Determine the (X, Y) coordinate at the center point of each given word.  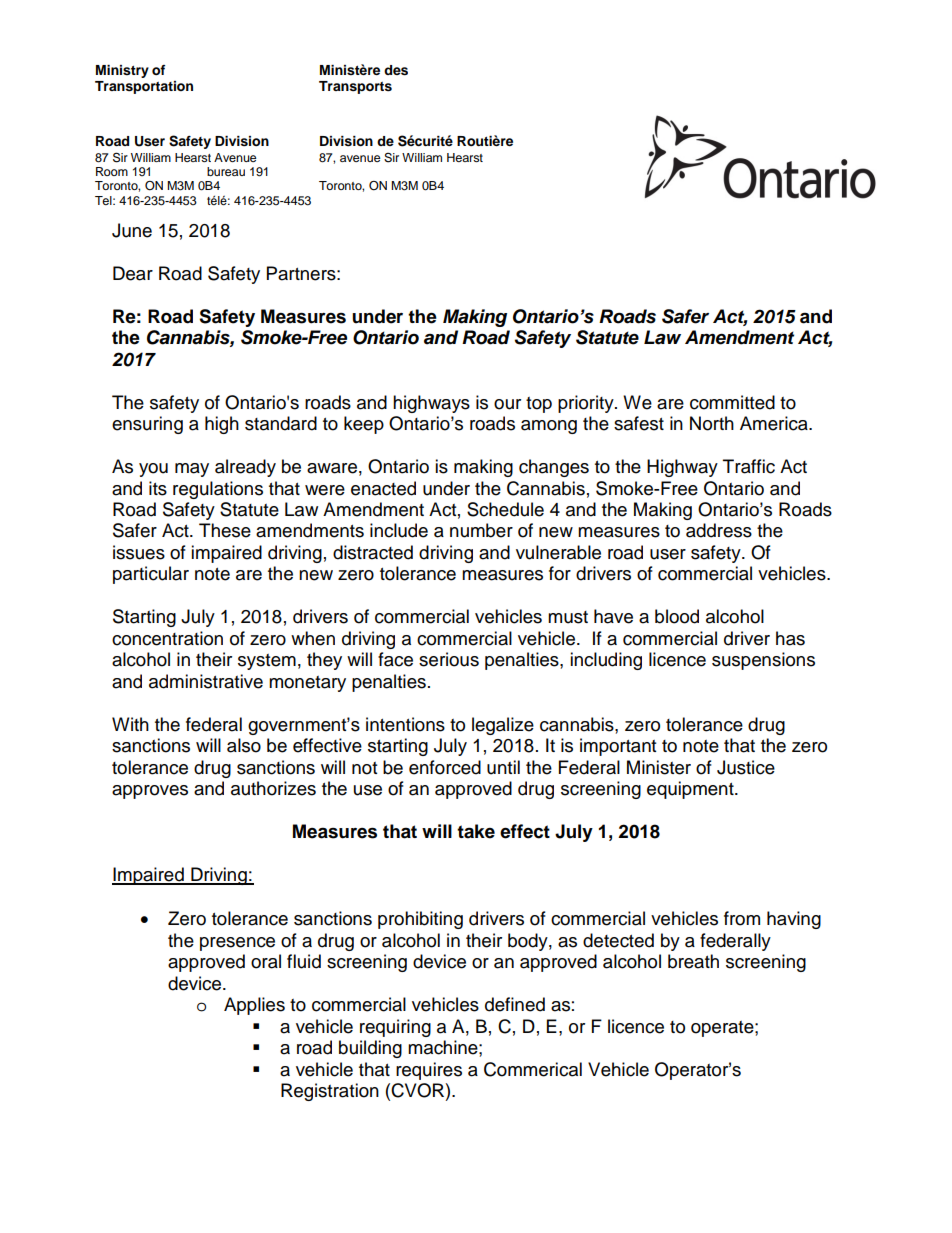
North (712, 423)
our (507, 404)
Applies (254, 1006)
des (396, 70)
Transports (355, 87)
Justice (746, 767)
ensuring (147, 425)
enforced (445, 767)
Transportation (144, 87)
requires (429, 1071)
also (244, 745)
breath (693, 961)
